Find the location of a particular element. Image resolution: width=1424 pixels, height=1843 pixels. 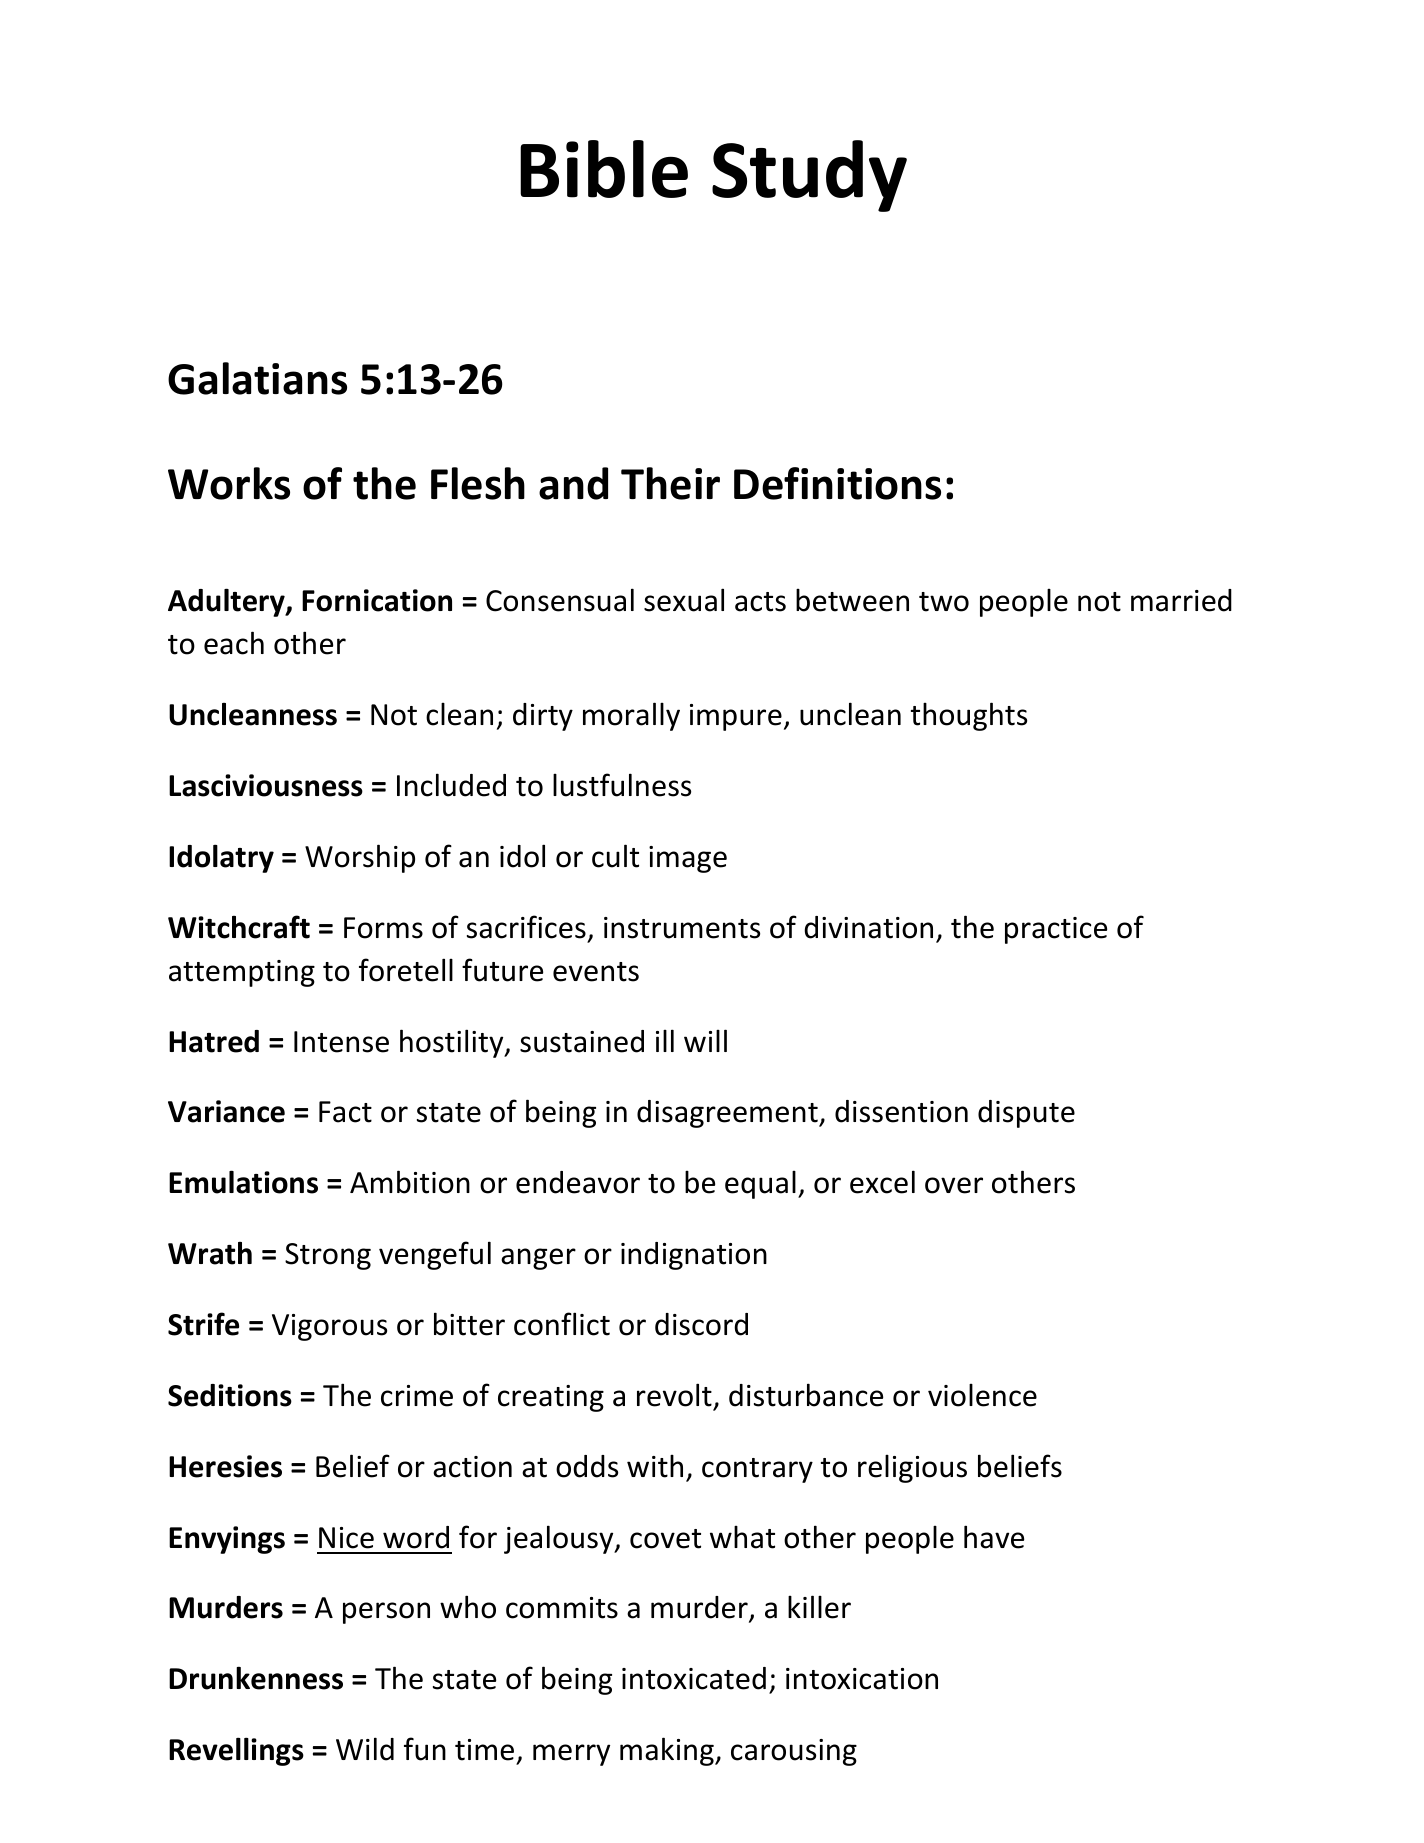

Galatians is located at coordinates (257, 378).
